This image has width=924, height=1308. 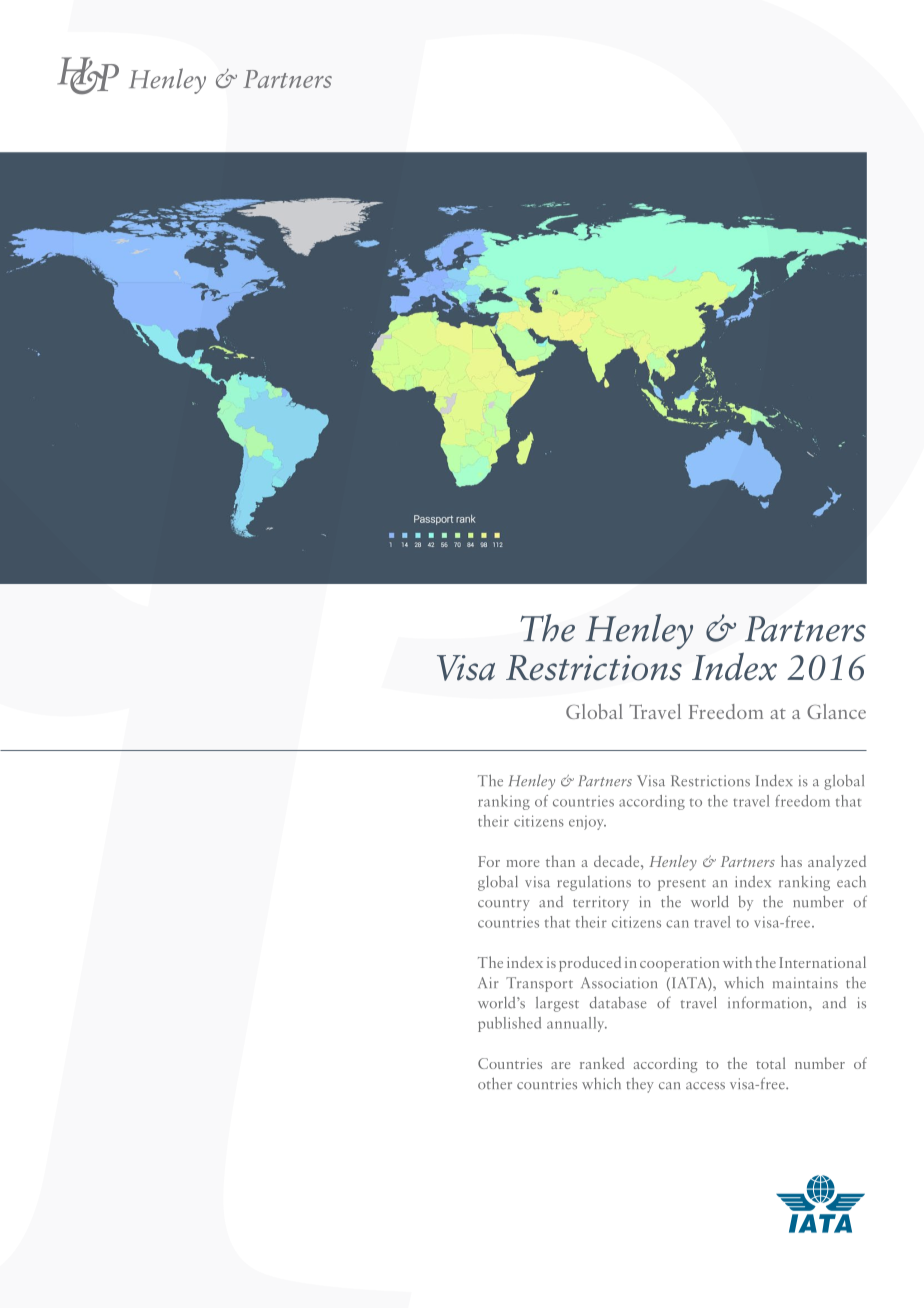 What do you see at coordinates (560, 1065) in the image?
I see `are` at bounding box center [560, 1065].
